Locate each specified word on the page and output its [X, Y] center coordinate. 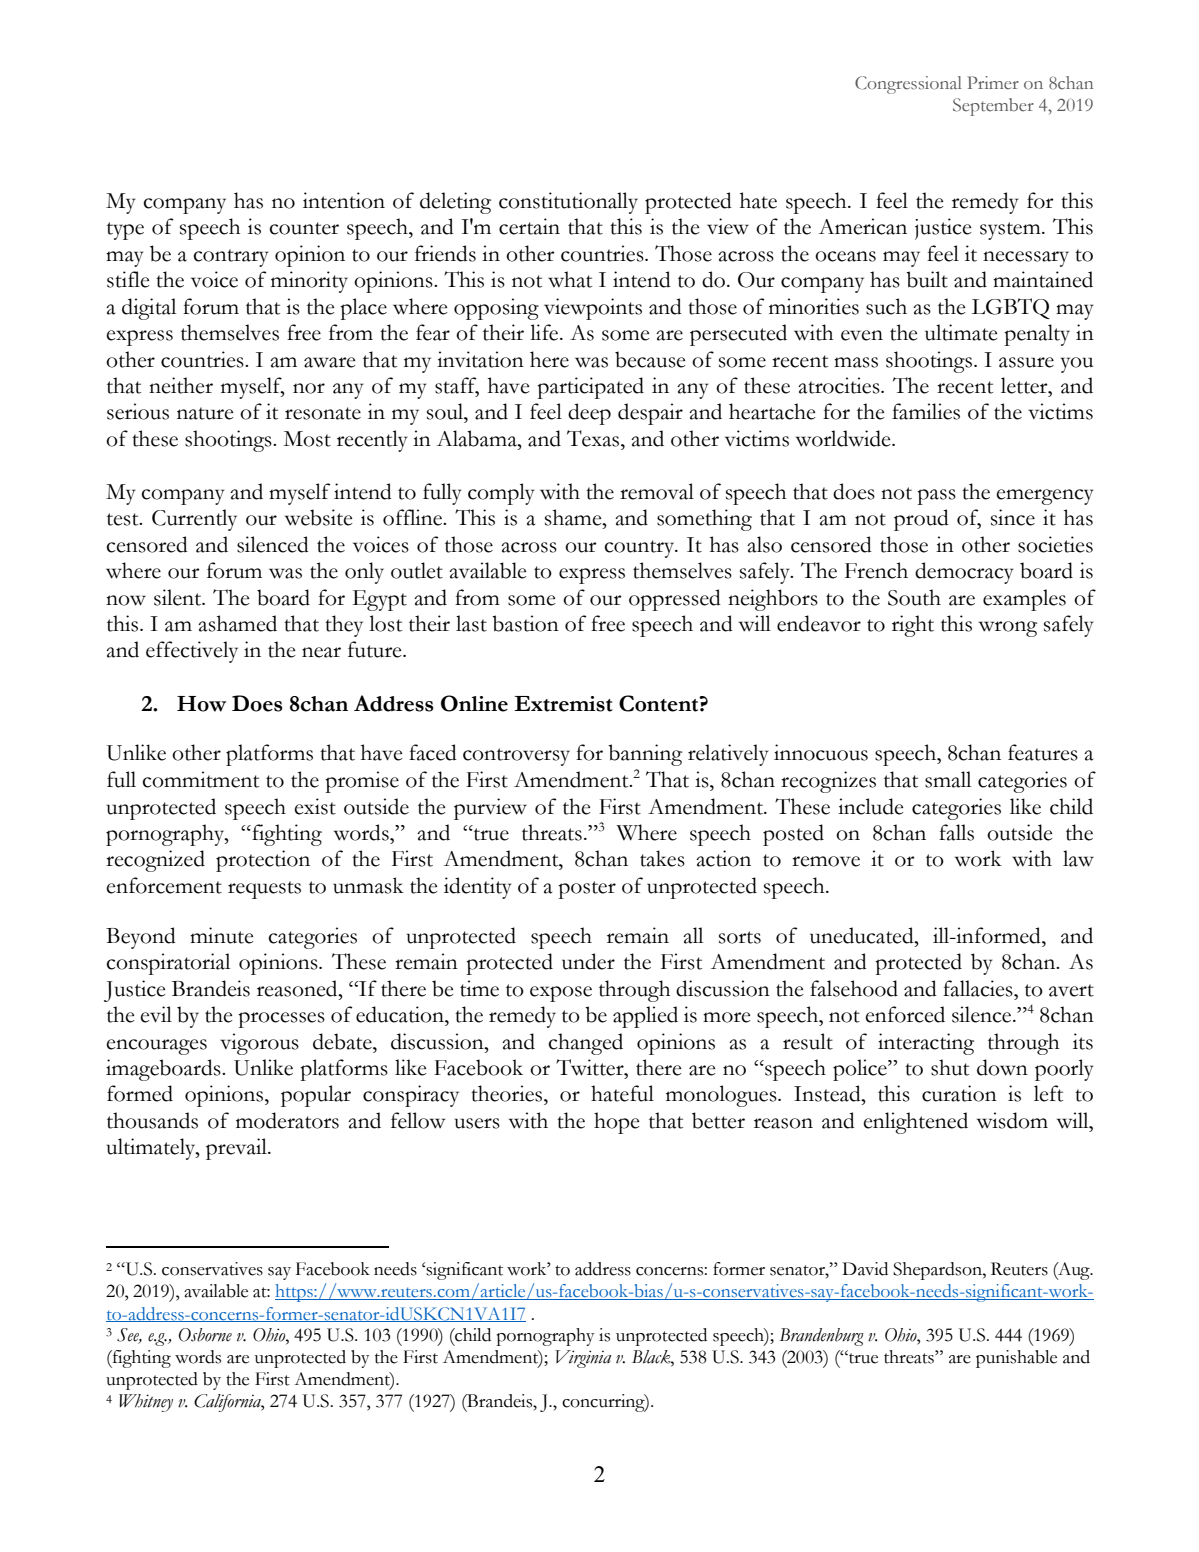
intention [344, 200]
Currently [194, 520]
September [993, 107]
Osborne [205, 1335]
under [588, 961]
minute [222, 935]
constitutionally [568, 203]
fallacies [979, 988]
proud [921, 520]
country [640, 549]
